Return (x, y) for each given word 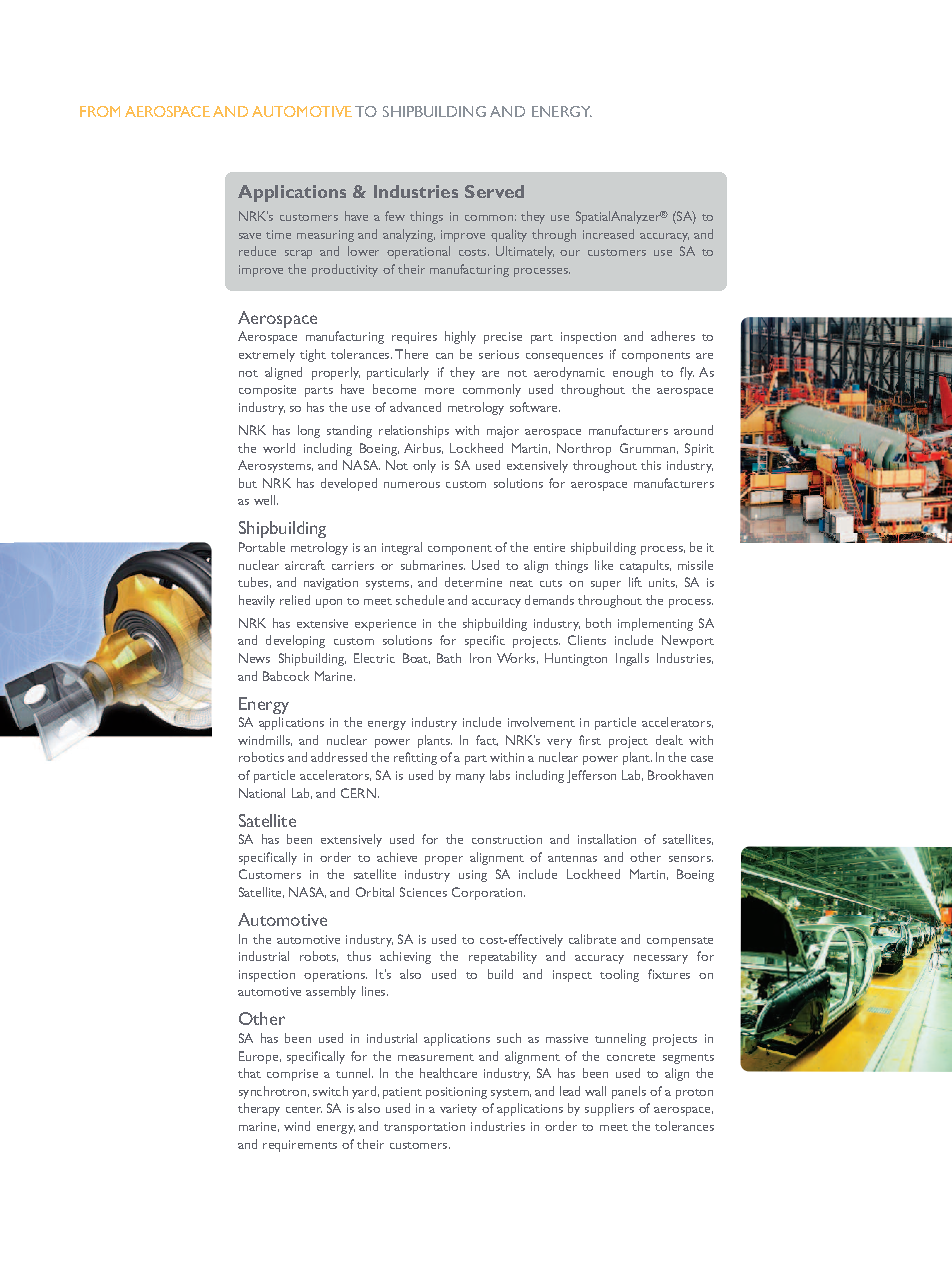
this (651, 465)
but (248, 483)
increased (608, 234)
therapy (259, 1109)
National (262, 793)
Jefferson (591, 776)
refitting (415, 758)
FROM (100, 111)
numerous (412, 485)
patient (402, 1093)
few (395, 216)
